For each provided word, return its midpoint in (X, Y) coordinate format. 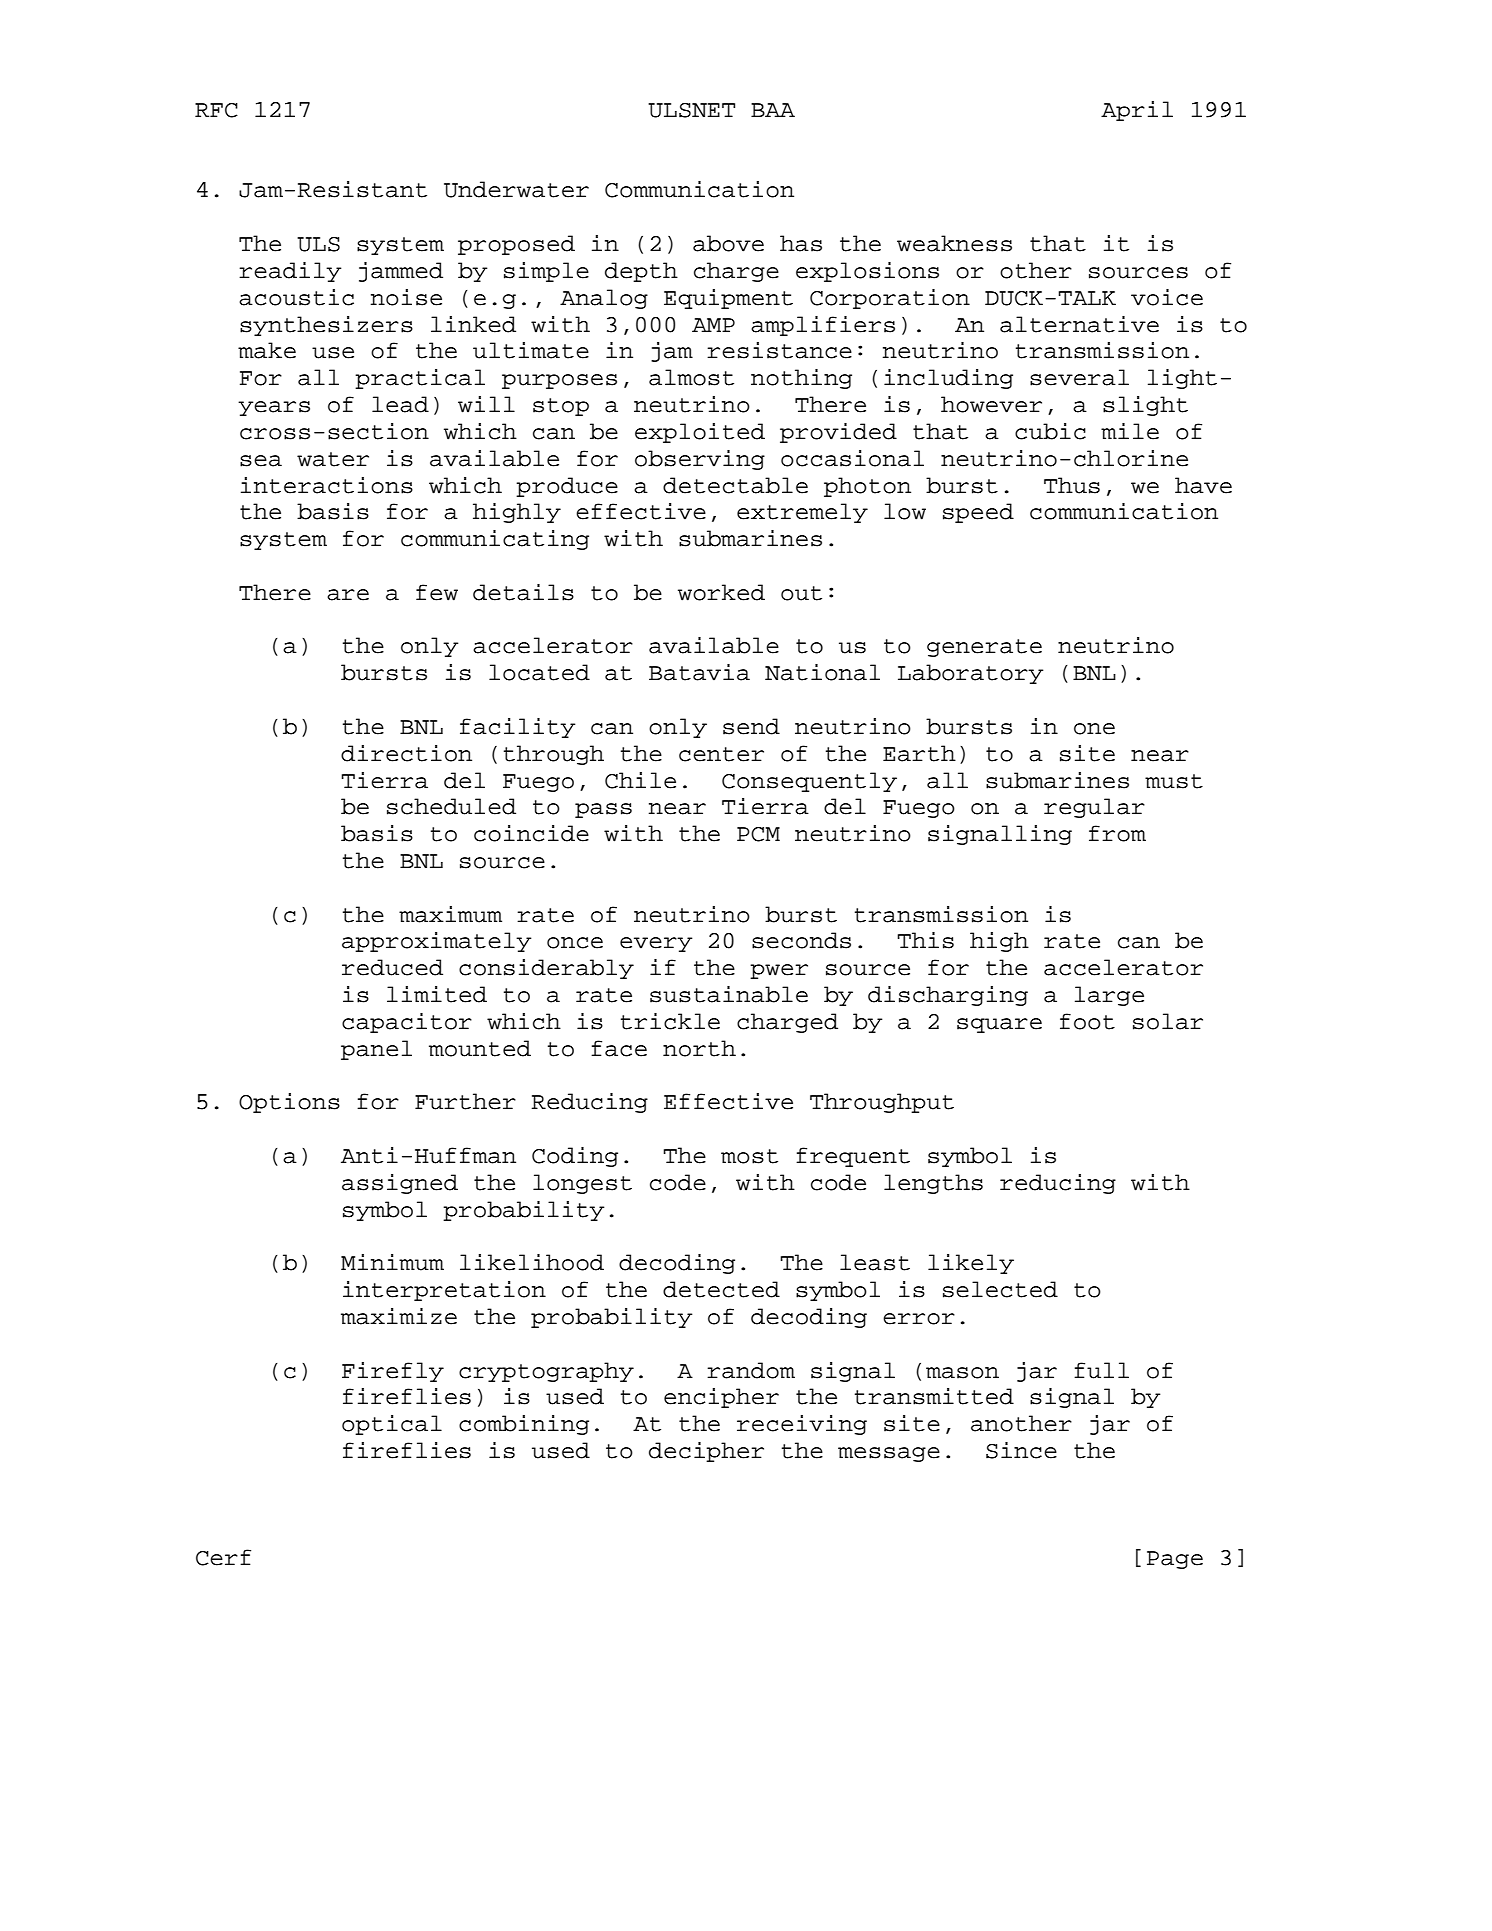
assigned (400, 1184)
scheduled (451, 806)
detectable (735, 485)
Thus (1072, 485)
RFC (216, 110)
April (1137, 111)
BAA (773, 110)
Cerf (223, 1557)
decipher (706, 1452)
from (1117, 833)
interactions (327, 485)
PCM (758, 834)
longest (582, 1184)
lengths (933, 1184)
